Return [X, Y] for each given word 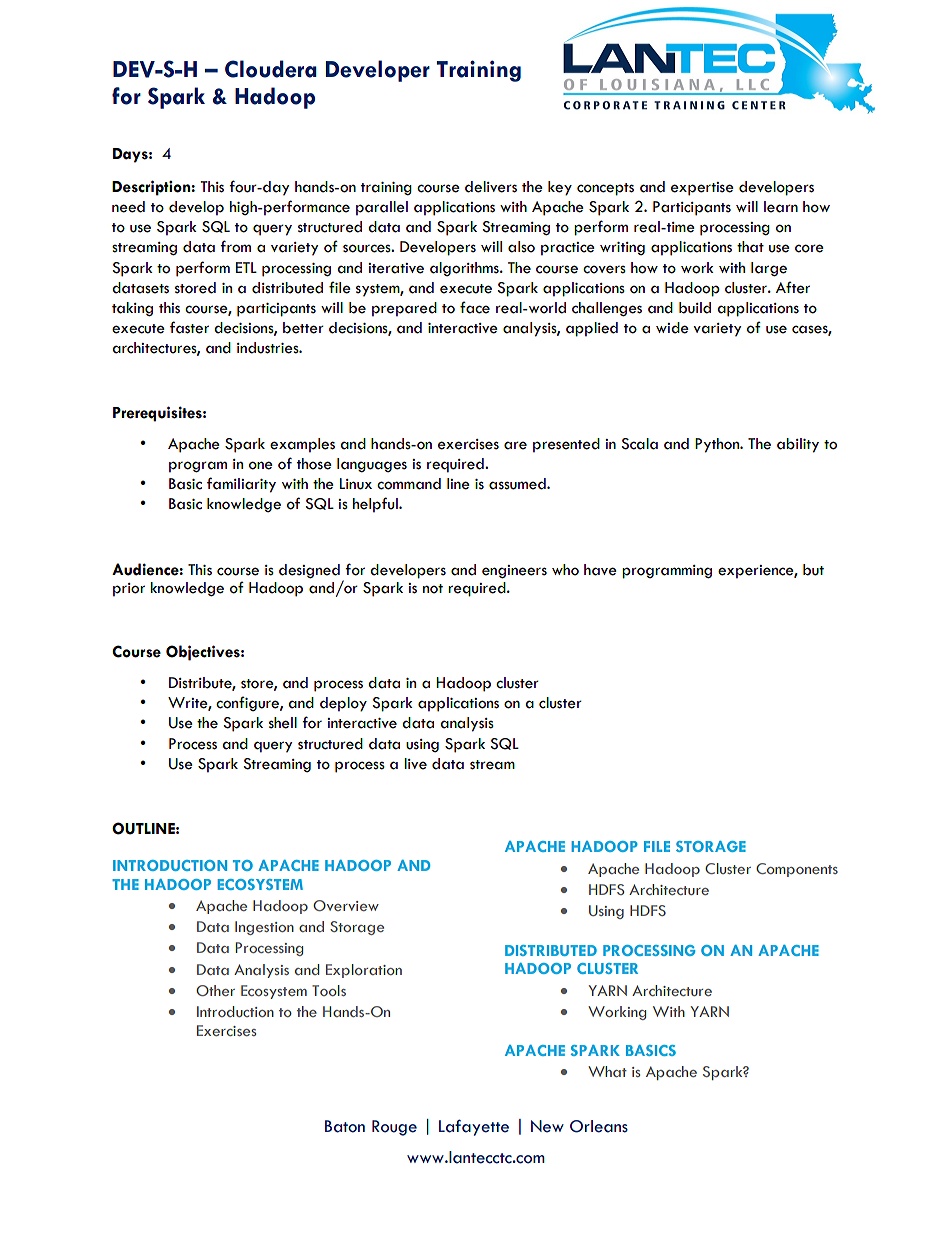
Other [215, 990]
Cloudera [271, 69]
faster [189, 327]
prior [129, 590]
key [560, 188]
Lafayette [474, 1127]
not [433, 589]
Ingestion [264, 928]
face [475, 307]
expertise [702, 189]
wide [672, 328]
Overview [346, 905]
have [600, 570]
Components [797, 870]
